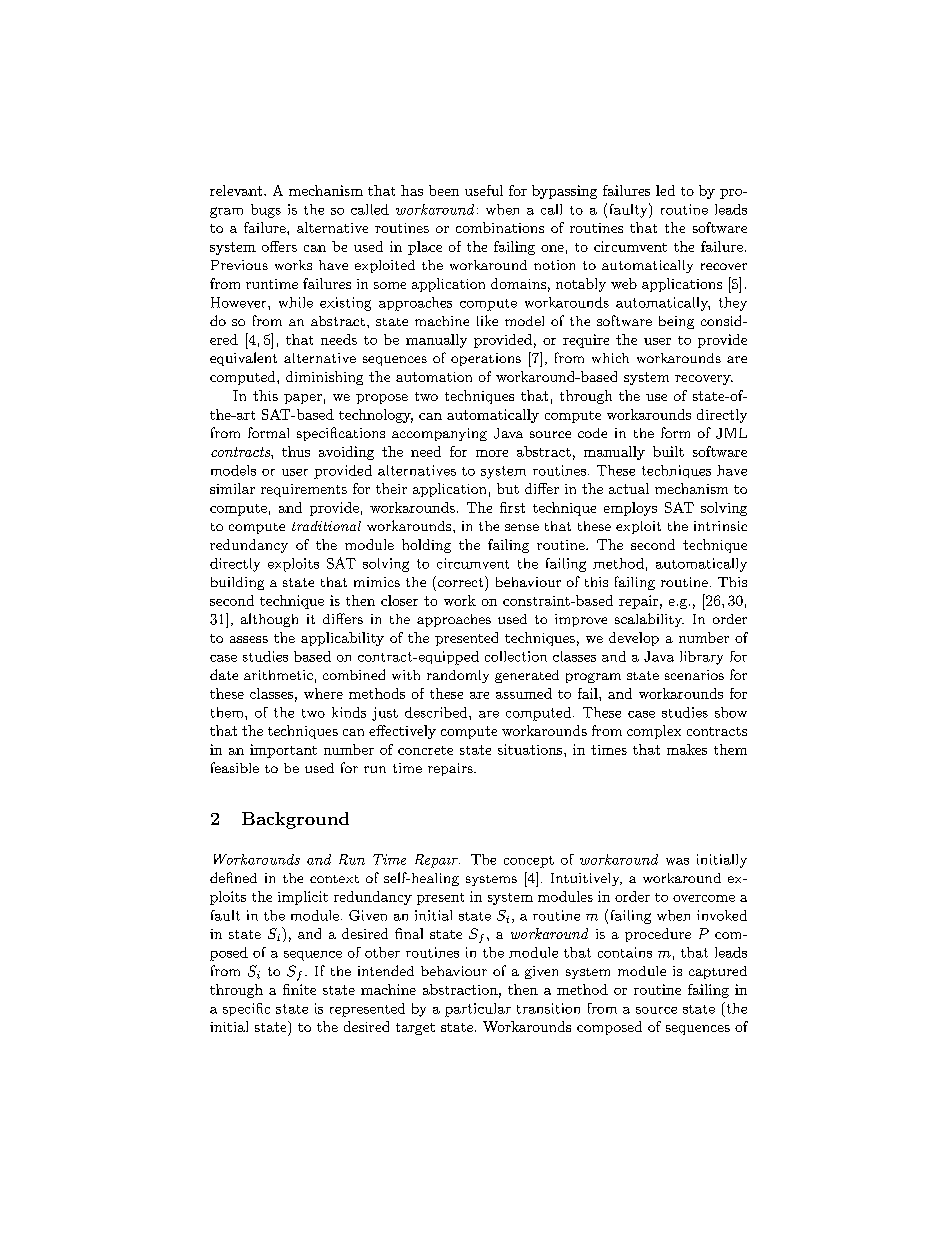 The height and width of the screenshot is (1233, 952). What do you see at coordinates (295, 820) in the screenshot?
I see `Background` at bounding box center [295, 820].
